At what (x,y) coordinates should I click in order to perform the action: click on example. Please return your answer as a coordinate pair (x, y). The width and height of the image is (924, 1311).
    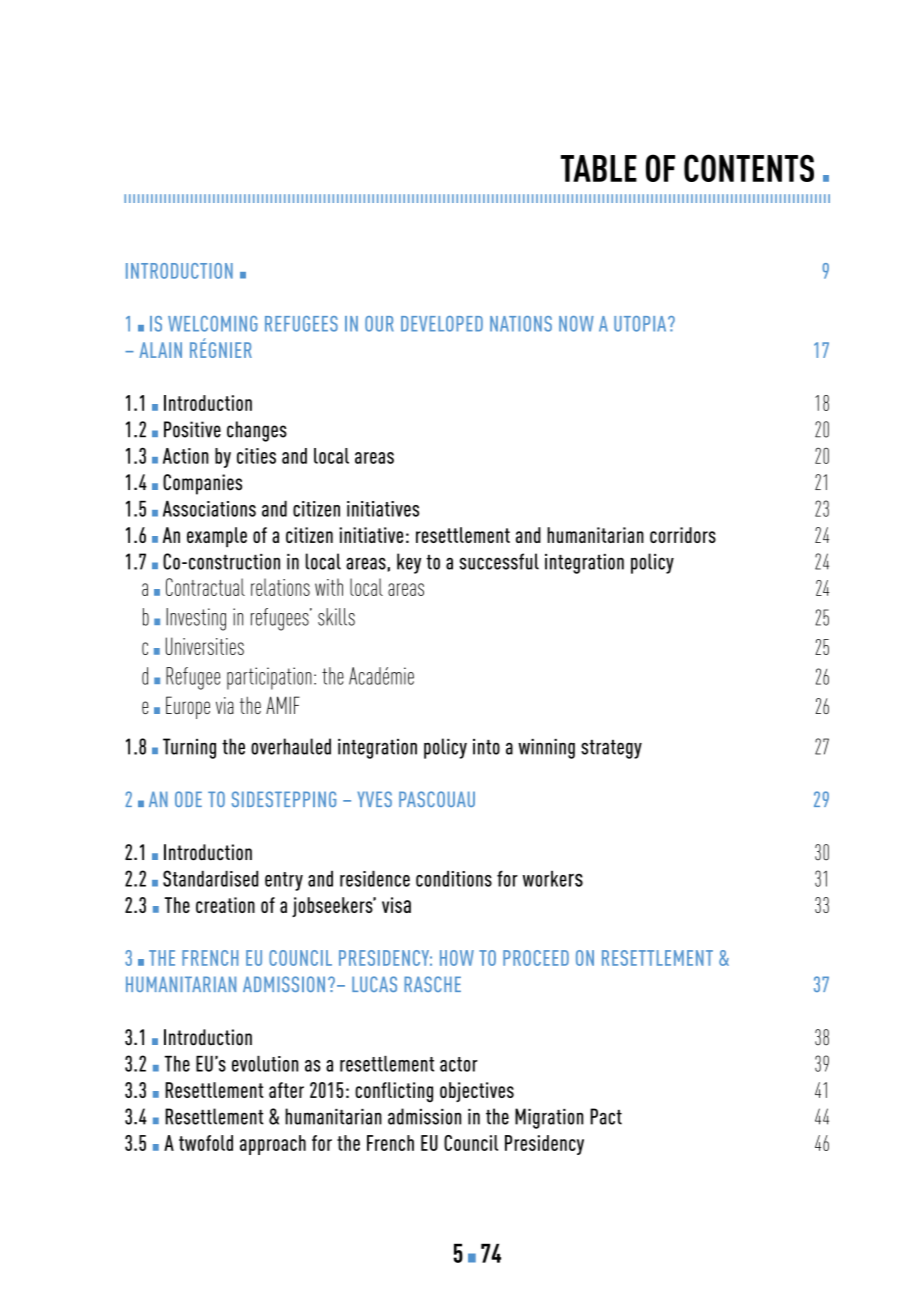
    Looking at the image, I should click on (217, 537).
